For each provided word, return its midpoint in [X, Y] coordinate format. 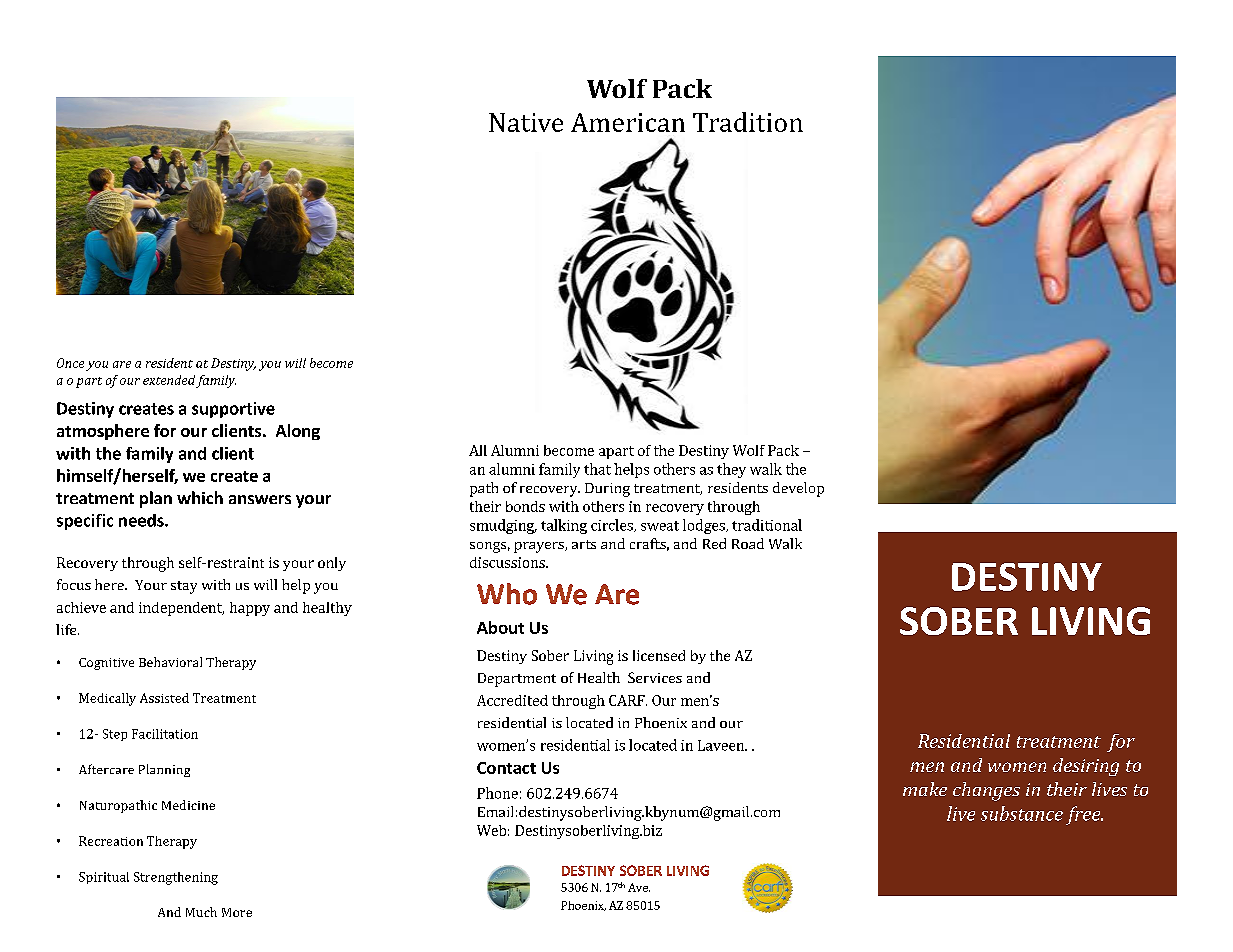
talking [564, 526]
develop [798, 489]
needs [142, 520]
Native [526, 122]
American [628, 122]
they [731, 470]
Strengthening [176, 878]
